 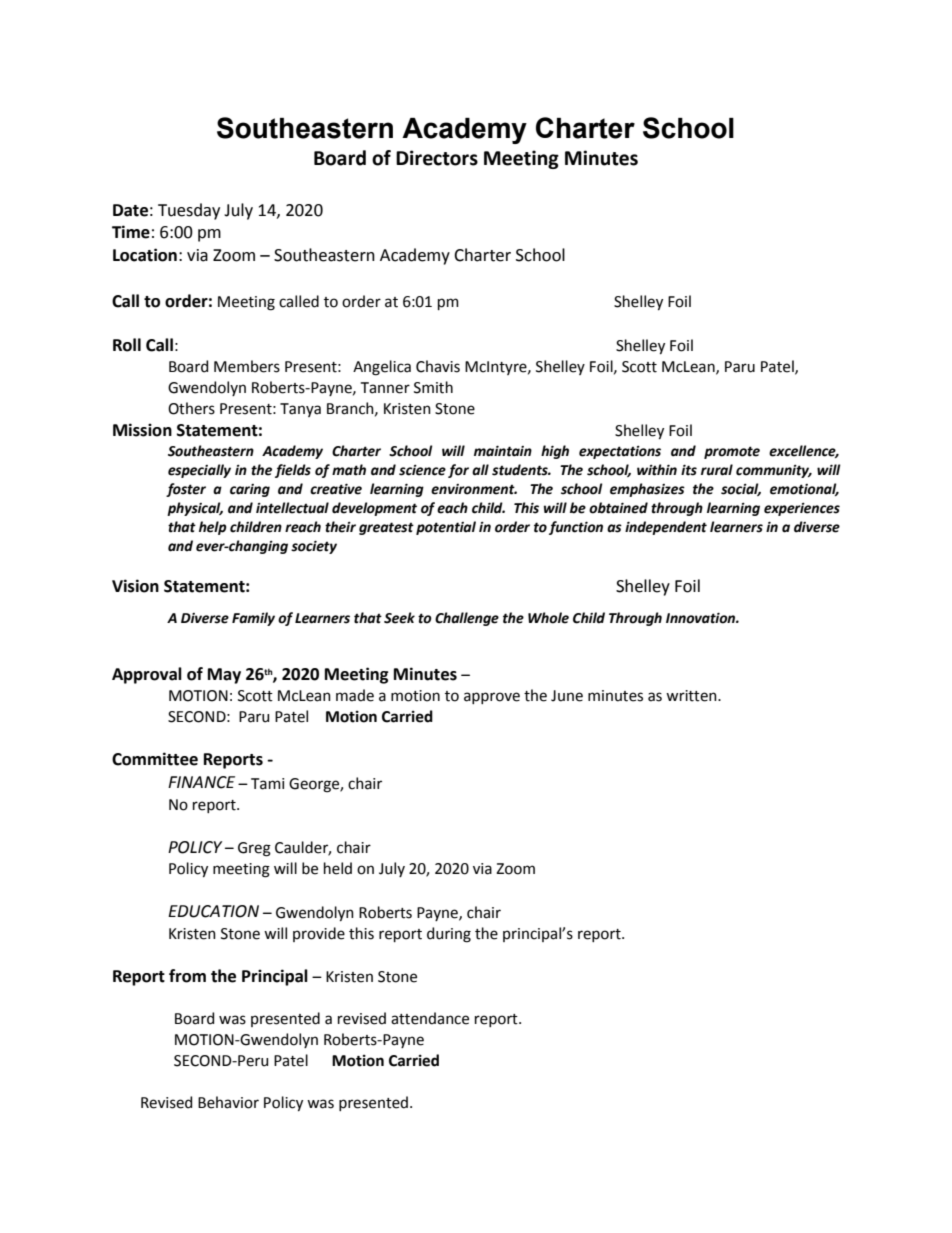 I want to click on rural, so click(x=717, y=470).
